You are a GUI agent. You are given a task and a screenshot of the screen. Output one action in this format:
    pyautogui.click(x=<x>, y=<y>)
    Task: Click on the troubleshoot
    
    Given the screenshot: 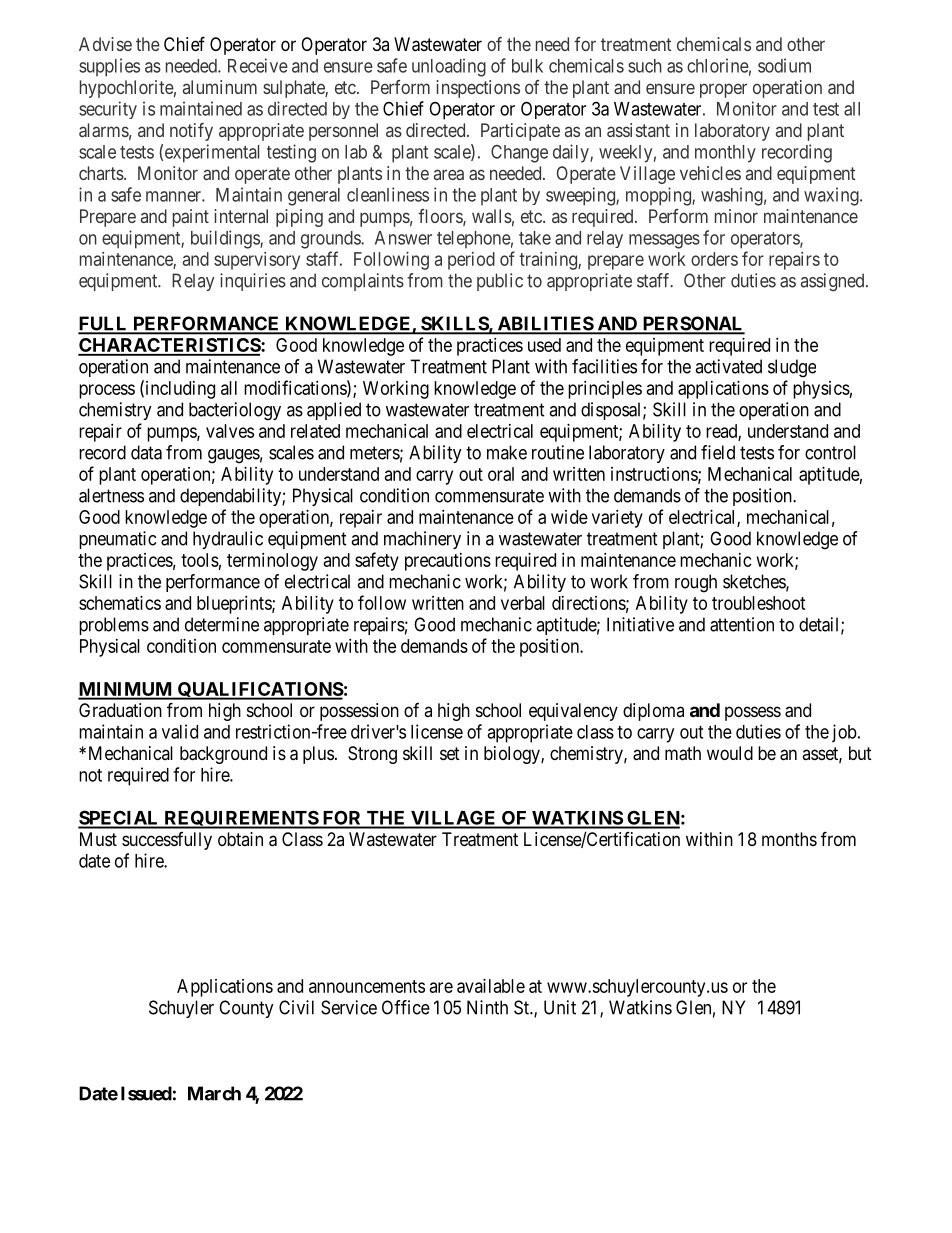 What is the action you would take?
    pyautogui.click(x=759, y=603)
